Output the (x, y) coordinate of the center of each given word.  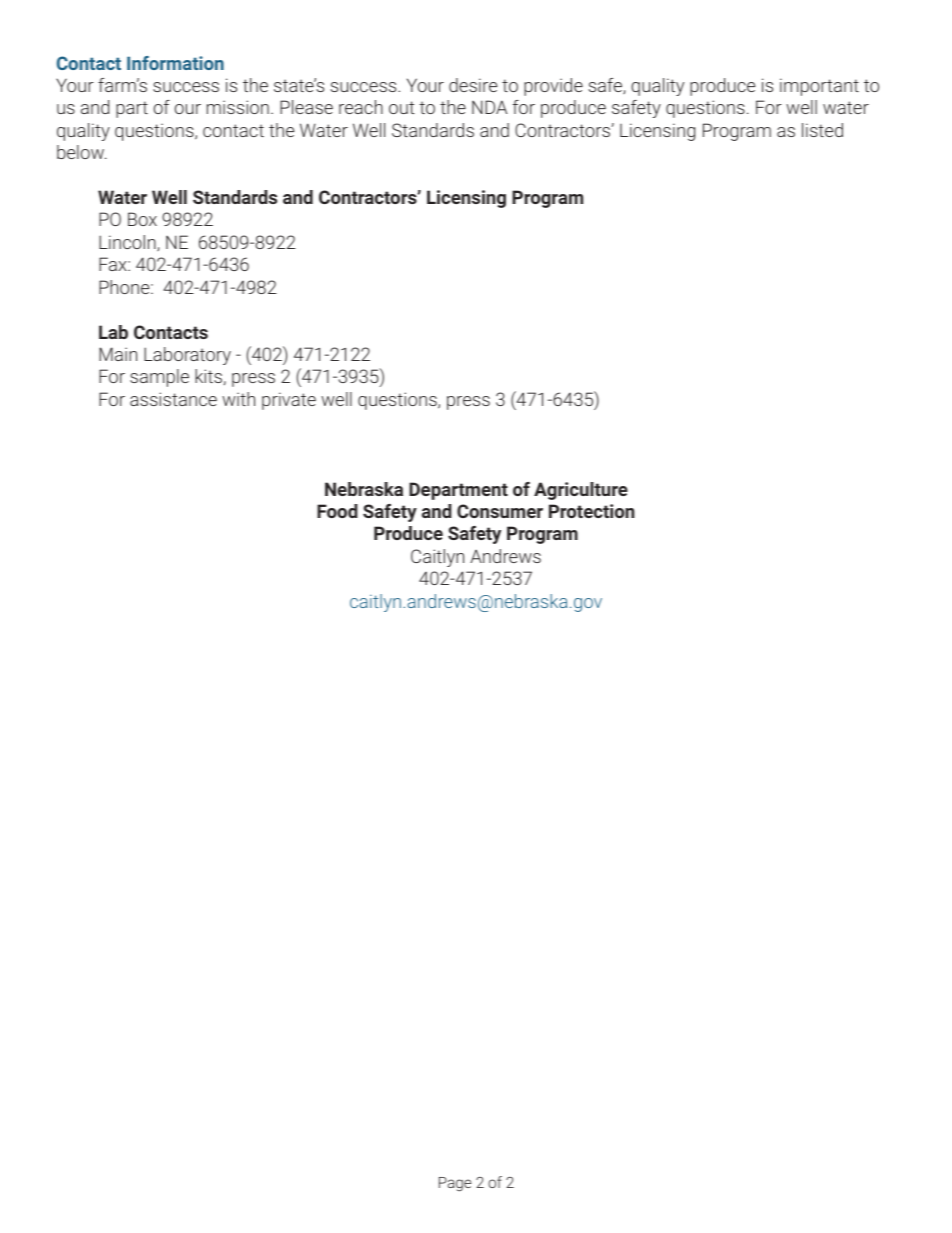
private (289, 401)
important (819, 87)
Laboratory (187, 356)
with (238, 399)
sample (159, 378)
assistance (173, 399)
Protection (592, 511)
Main (118, 354)
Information (175, 63)
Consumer (500, 511)
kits (208, 376)
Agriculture (581, 491)
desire (473, 85)
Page (455, 1184)
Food (337, 511)
